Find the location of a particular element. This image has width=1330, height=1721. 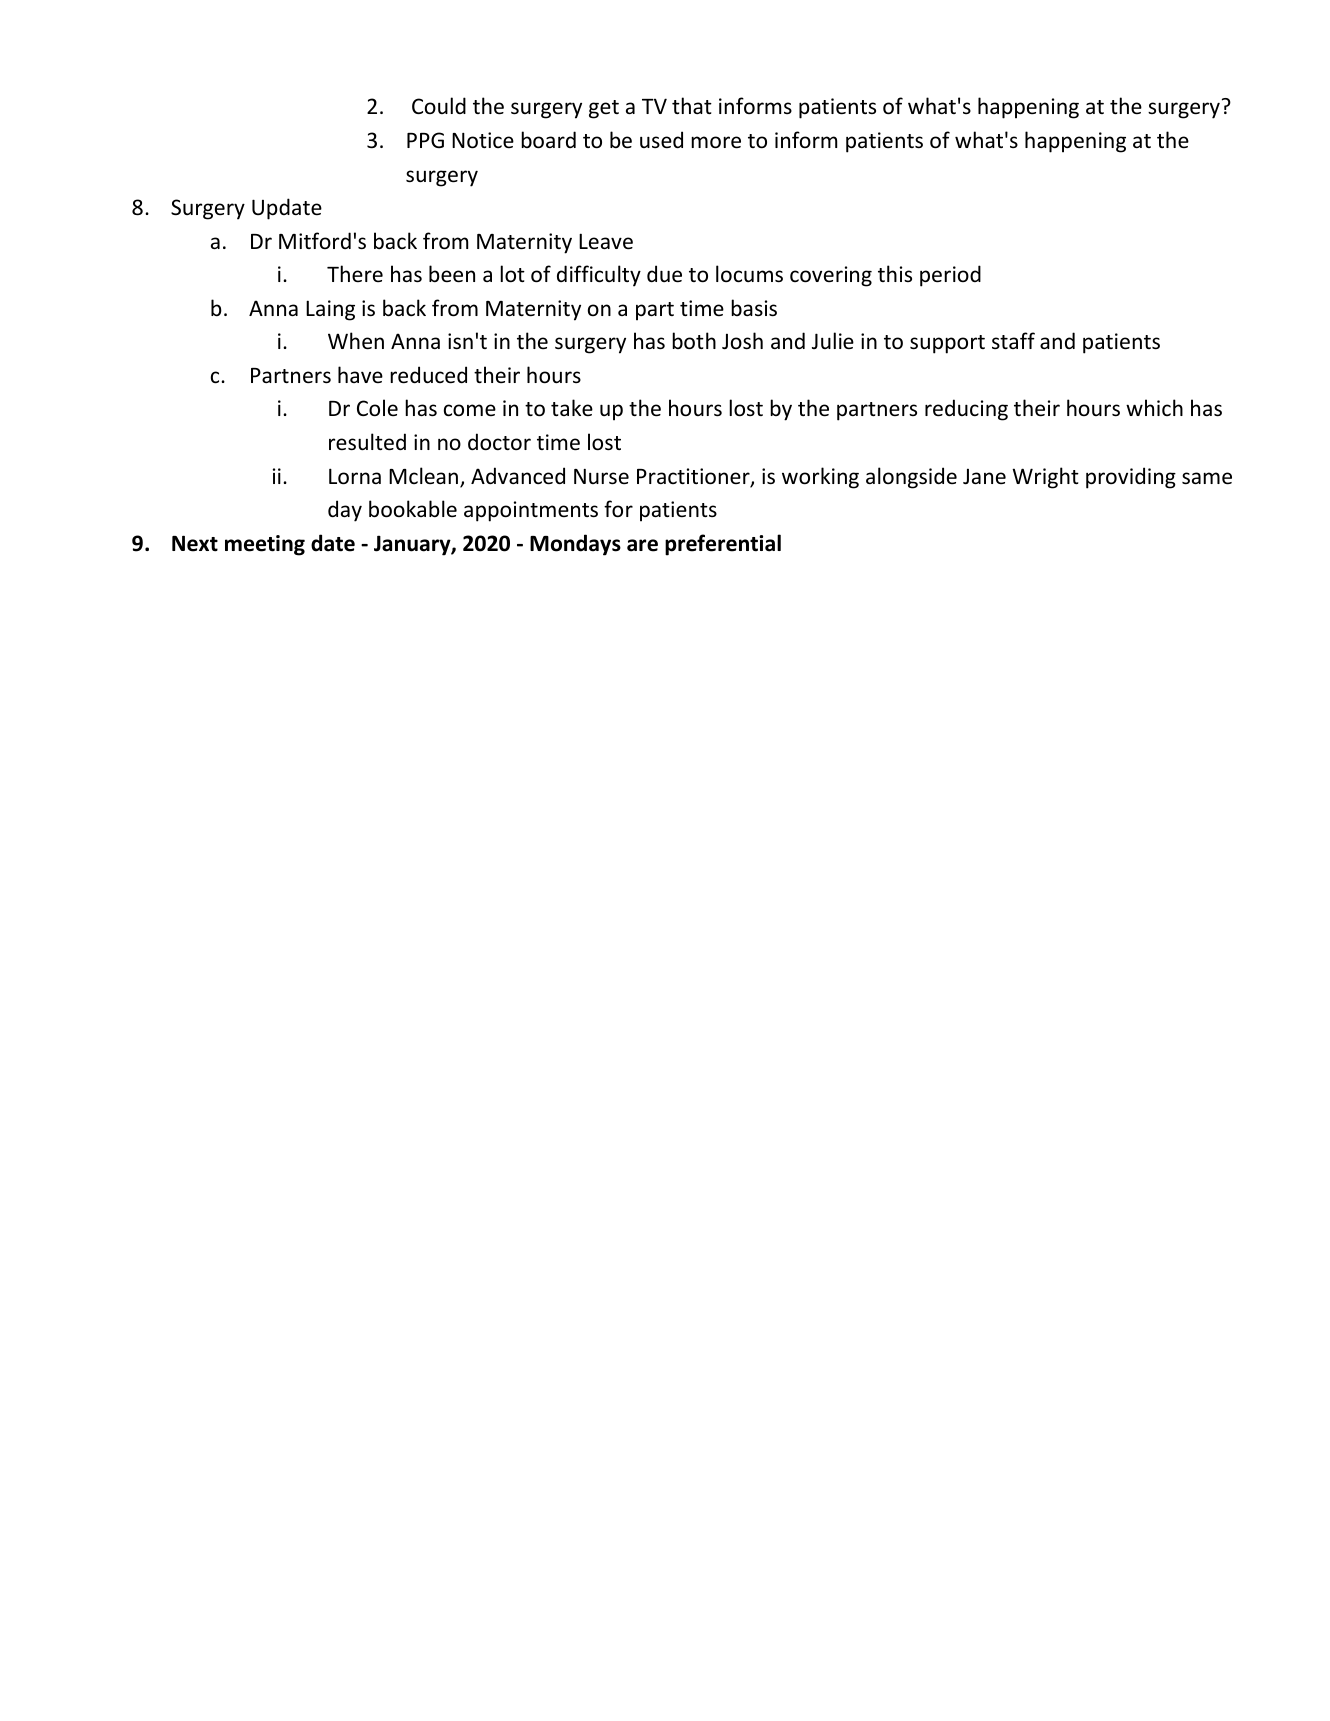

that is located at coordinates (692, 105).
